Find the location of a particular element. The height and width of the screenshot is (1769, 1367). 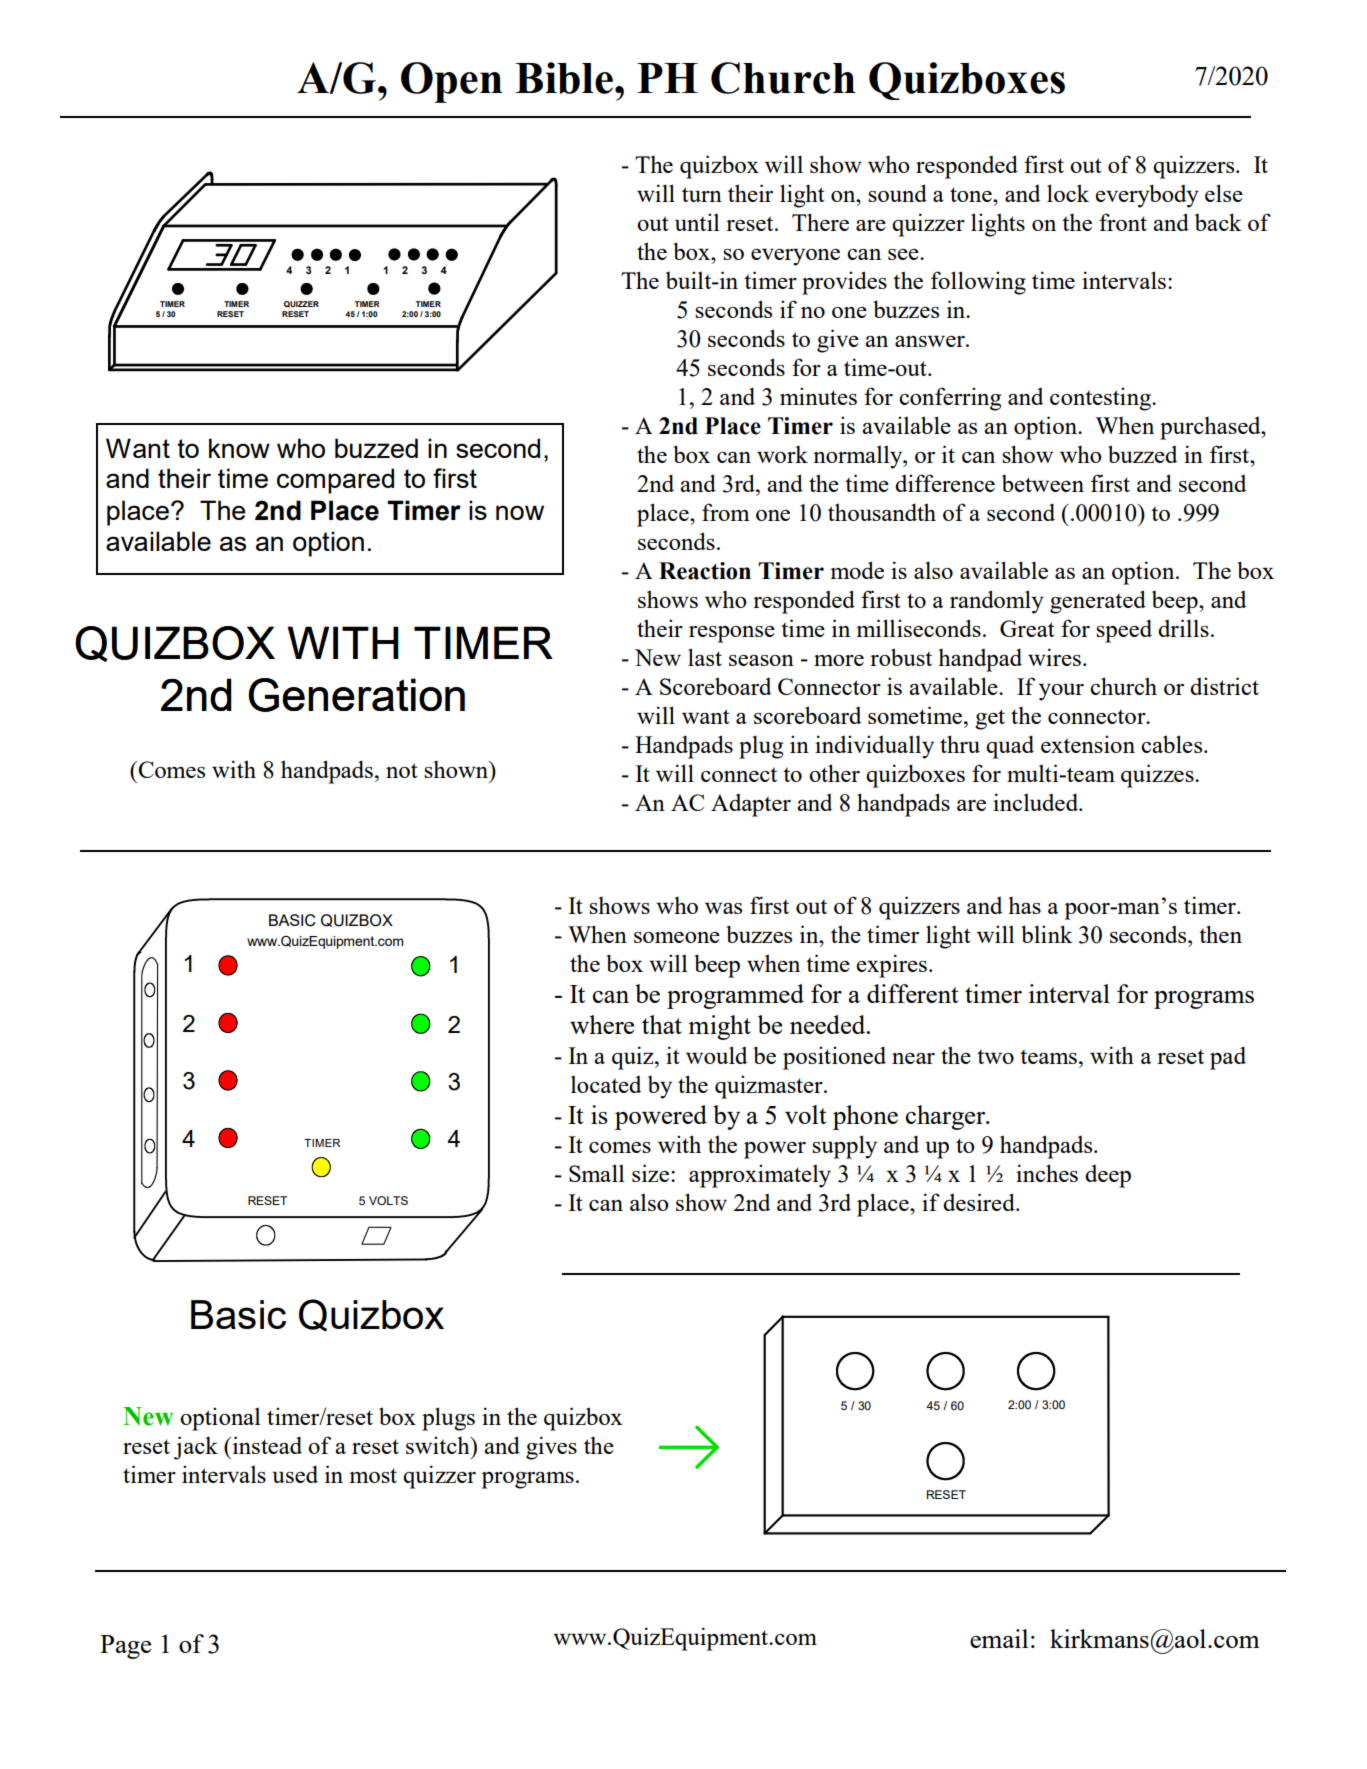

turn is located at coordinates (702, 194).
